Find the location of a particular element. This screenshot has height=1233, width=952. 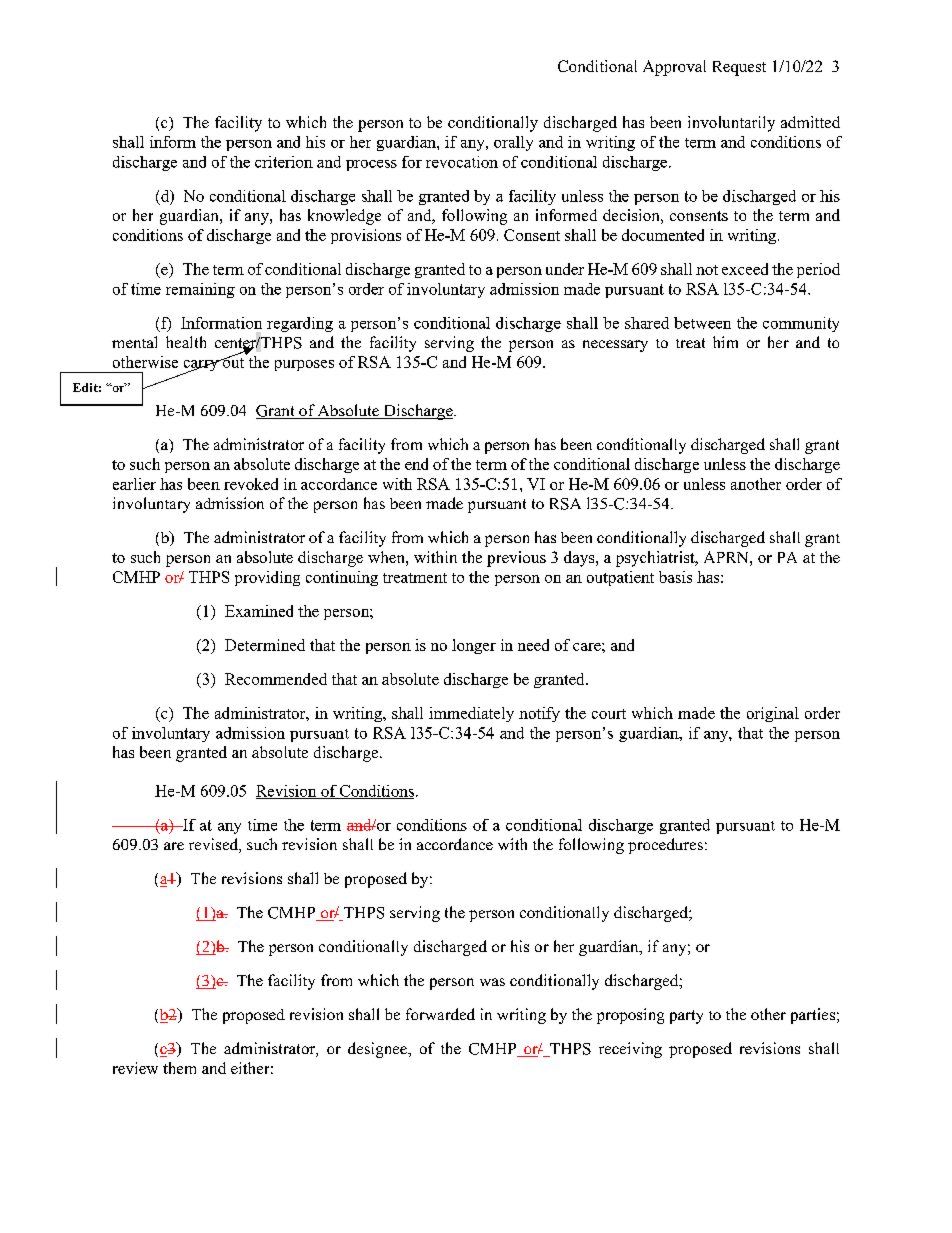

involuntarily is located at coordinates (731, 124).
